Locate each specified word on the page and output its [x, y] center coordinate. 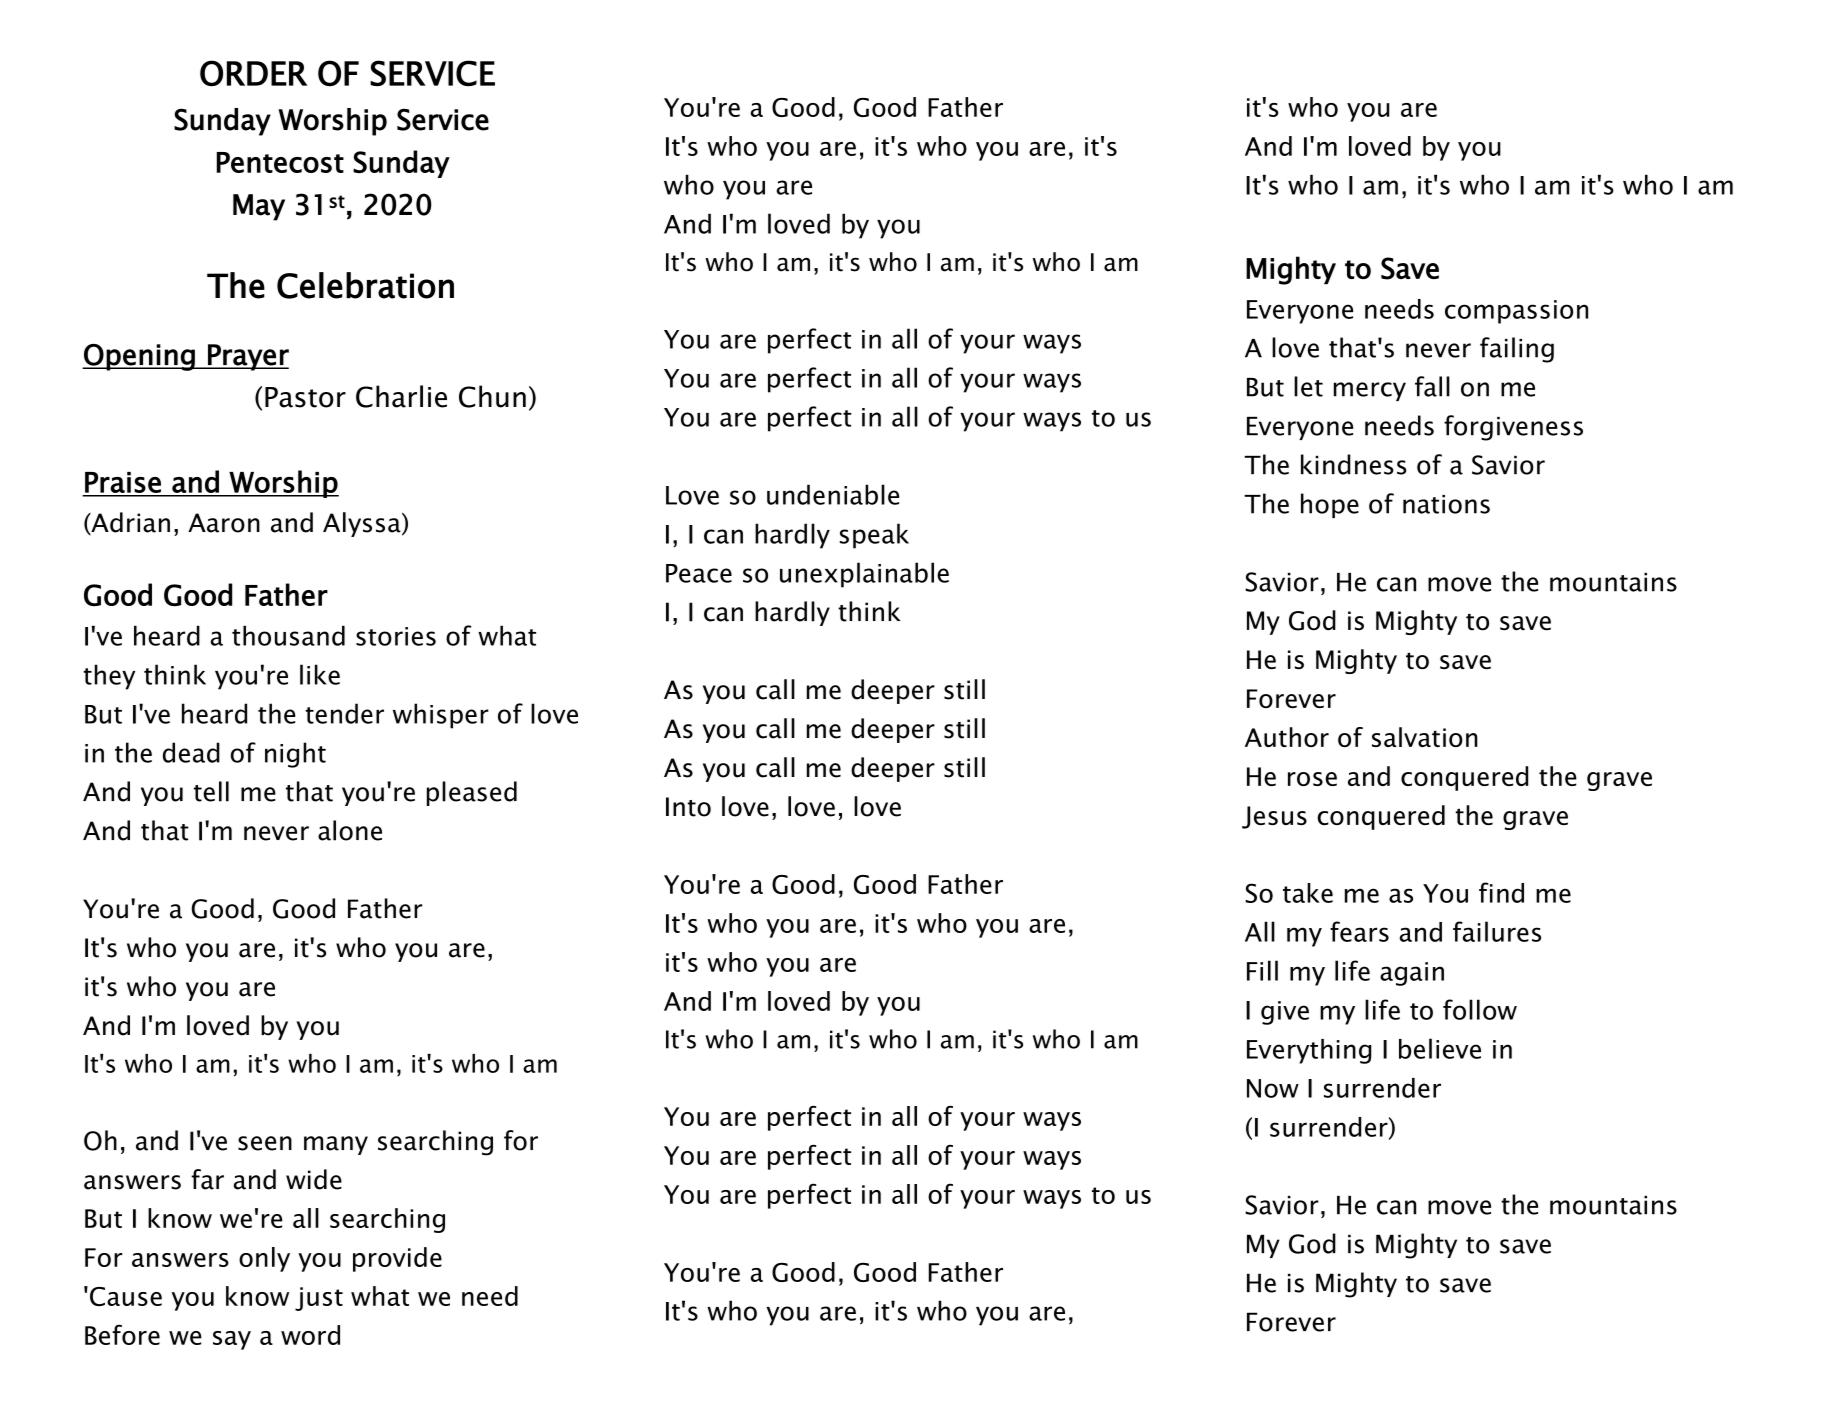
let [1308, 386]
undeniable [833, 494]
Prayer [247, 357]
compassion [1516, 312]
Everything [1309, 1051]
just [319, 1299]
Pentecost [280, 162]
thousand [288, 635]
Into [688, 807]
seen [265, 1143]
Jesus [1274, 817]
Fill [1262, 970]
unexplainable [864, 575]
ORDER [253, 73]
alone [350, 830]
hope [1330, 505]
